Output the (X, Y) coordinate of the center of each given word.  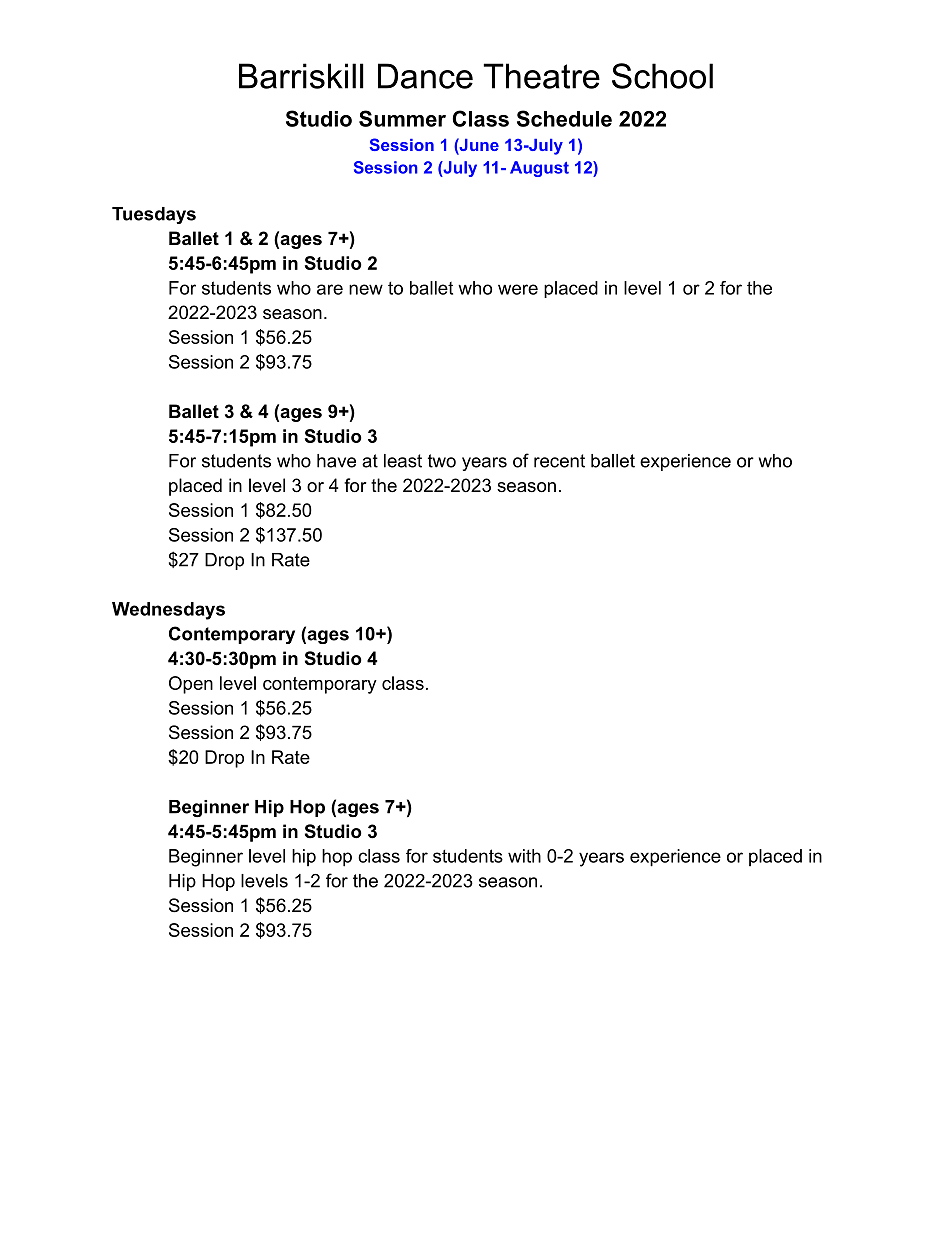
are (330, 289)
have (336, 461)
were (518, 289)
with (524, 856)
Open (191, 685)
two (442, 461)
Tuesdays (154, 215)
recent (559, 461)
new (366, 289)
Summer (402, 118)
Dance (425, 76)
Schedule (564, 118)
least (403, 461)
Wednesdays (168, 611)
